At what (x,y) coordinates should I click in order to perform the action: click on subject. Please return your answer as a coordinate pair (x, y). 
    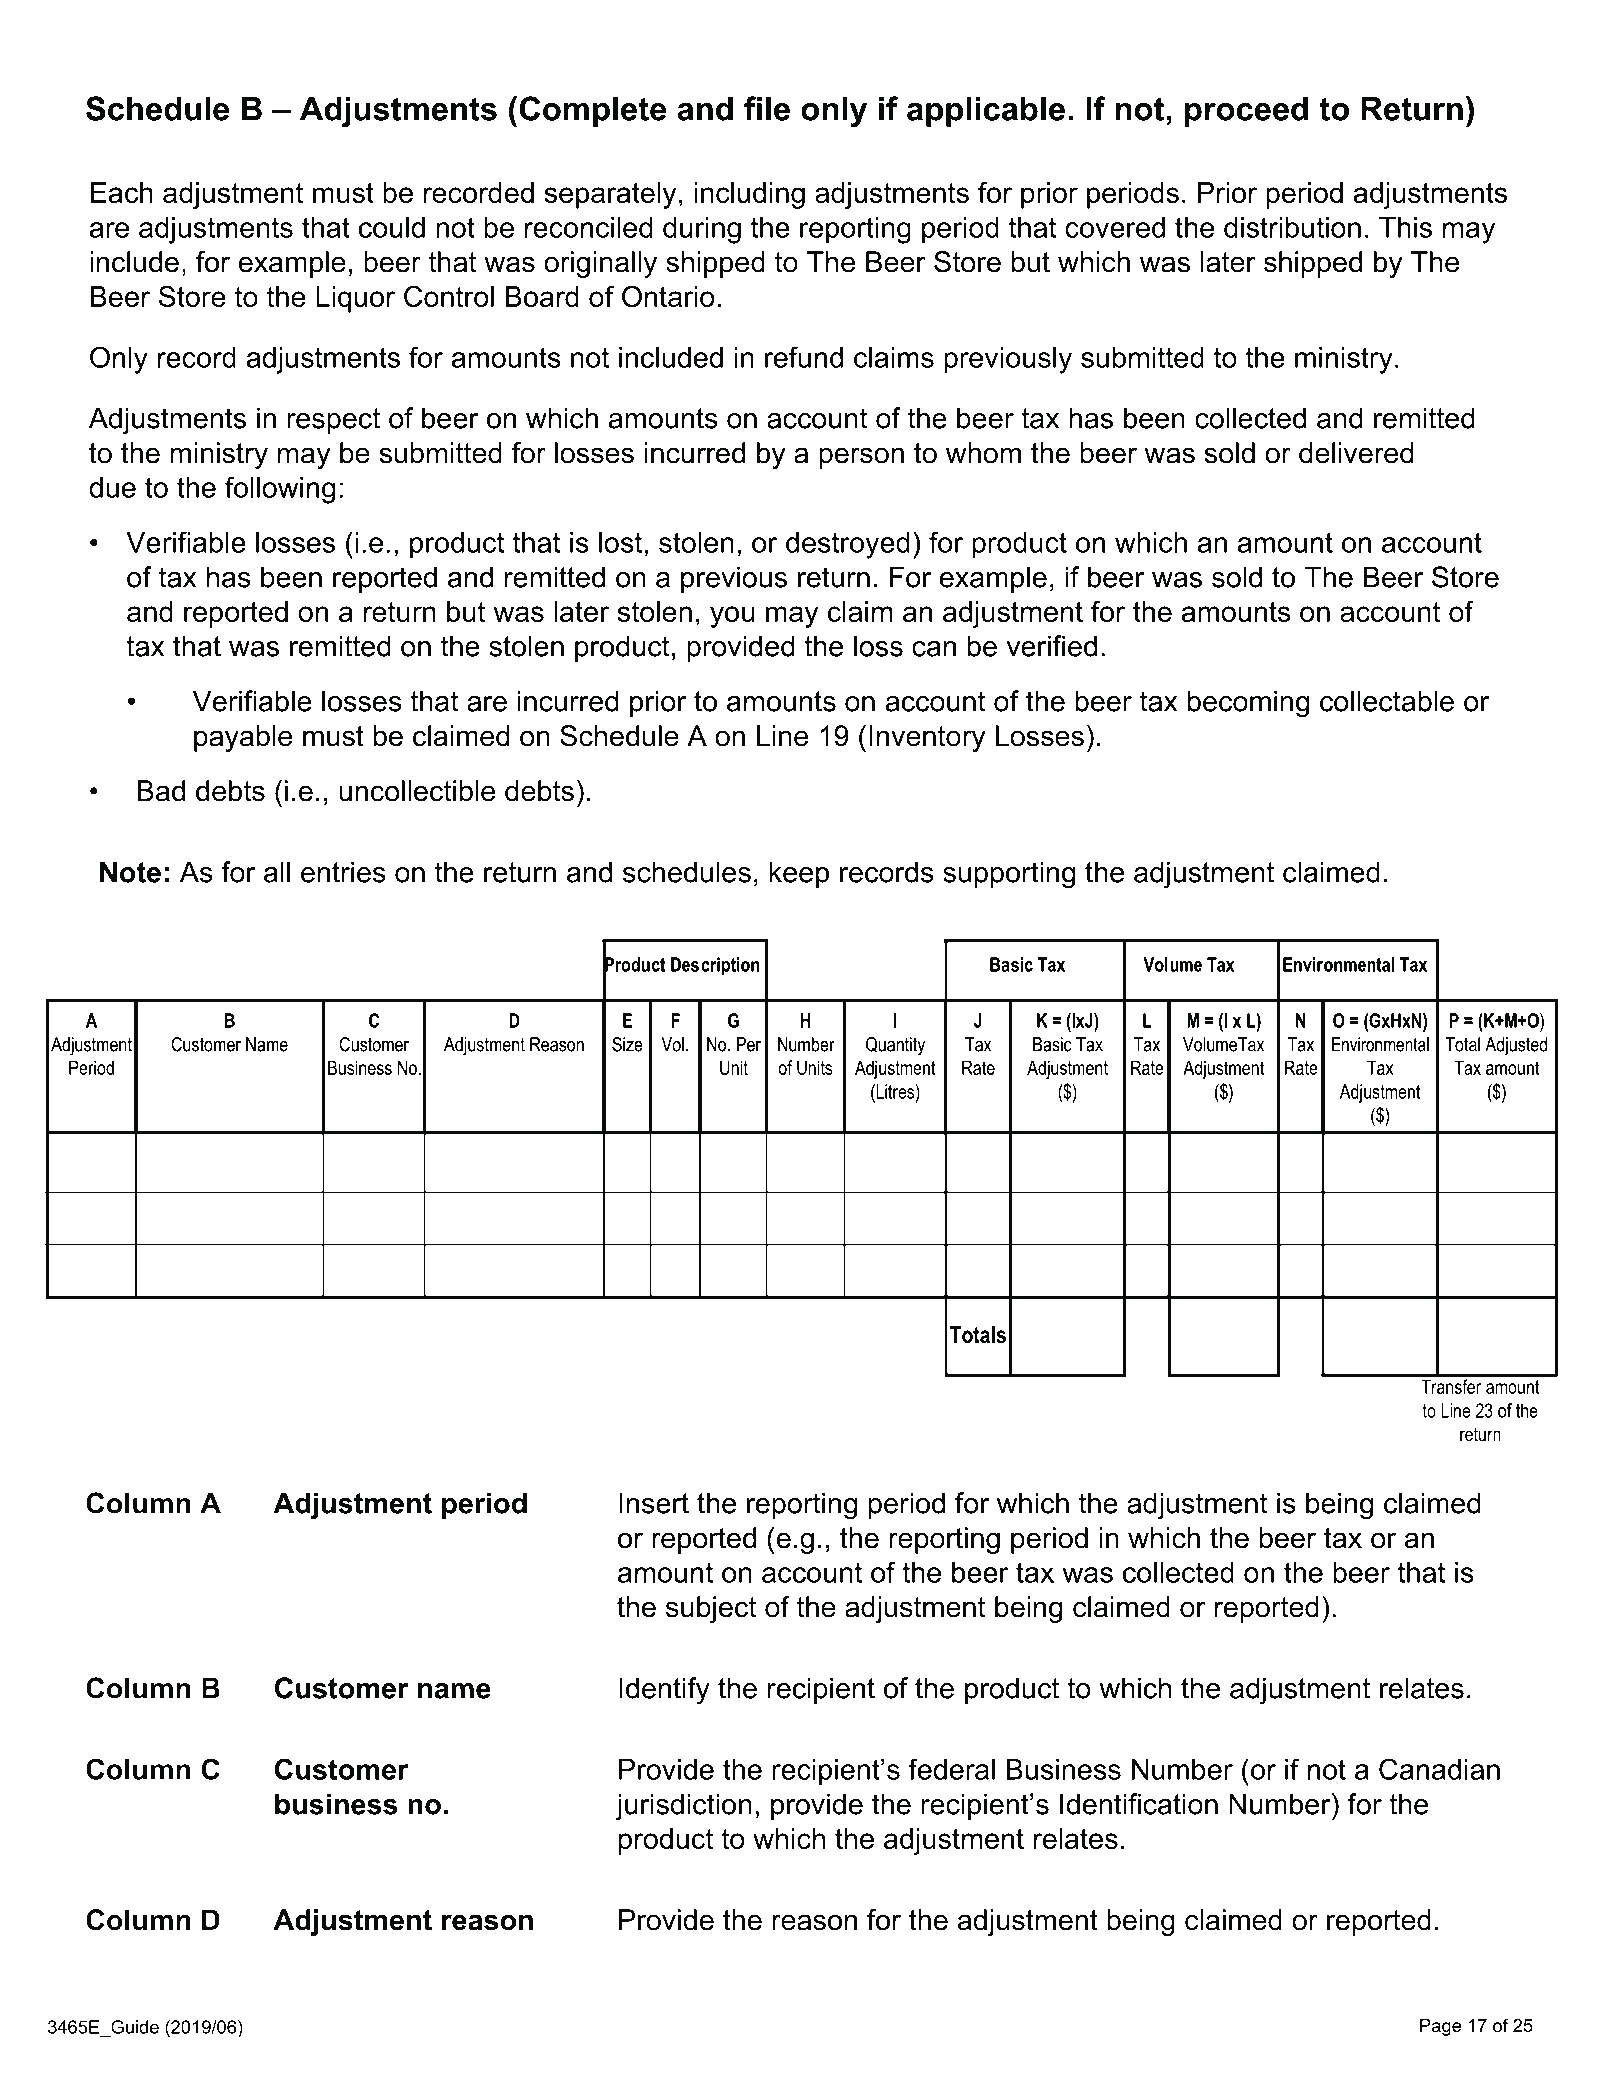
    Looking at the image, I should click on (711, 1609).
